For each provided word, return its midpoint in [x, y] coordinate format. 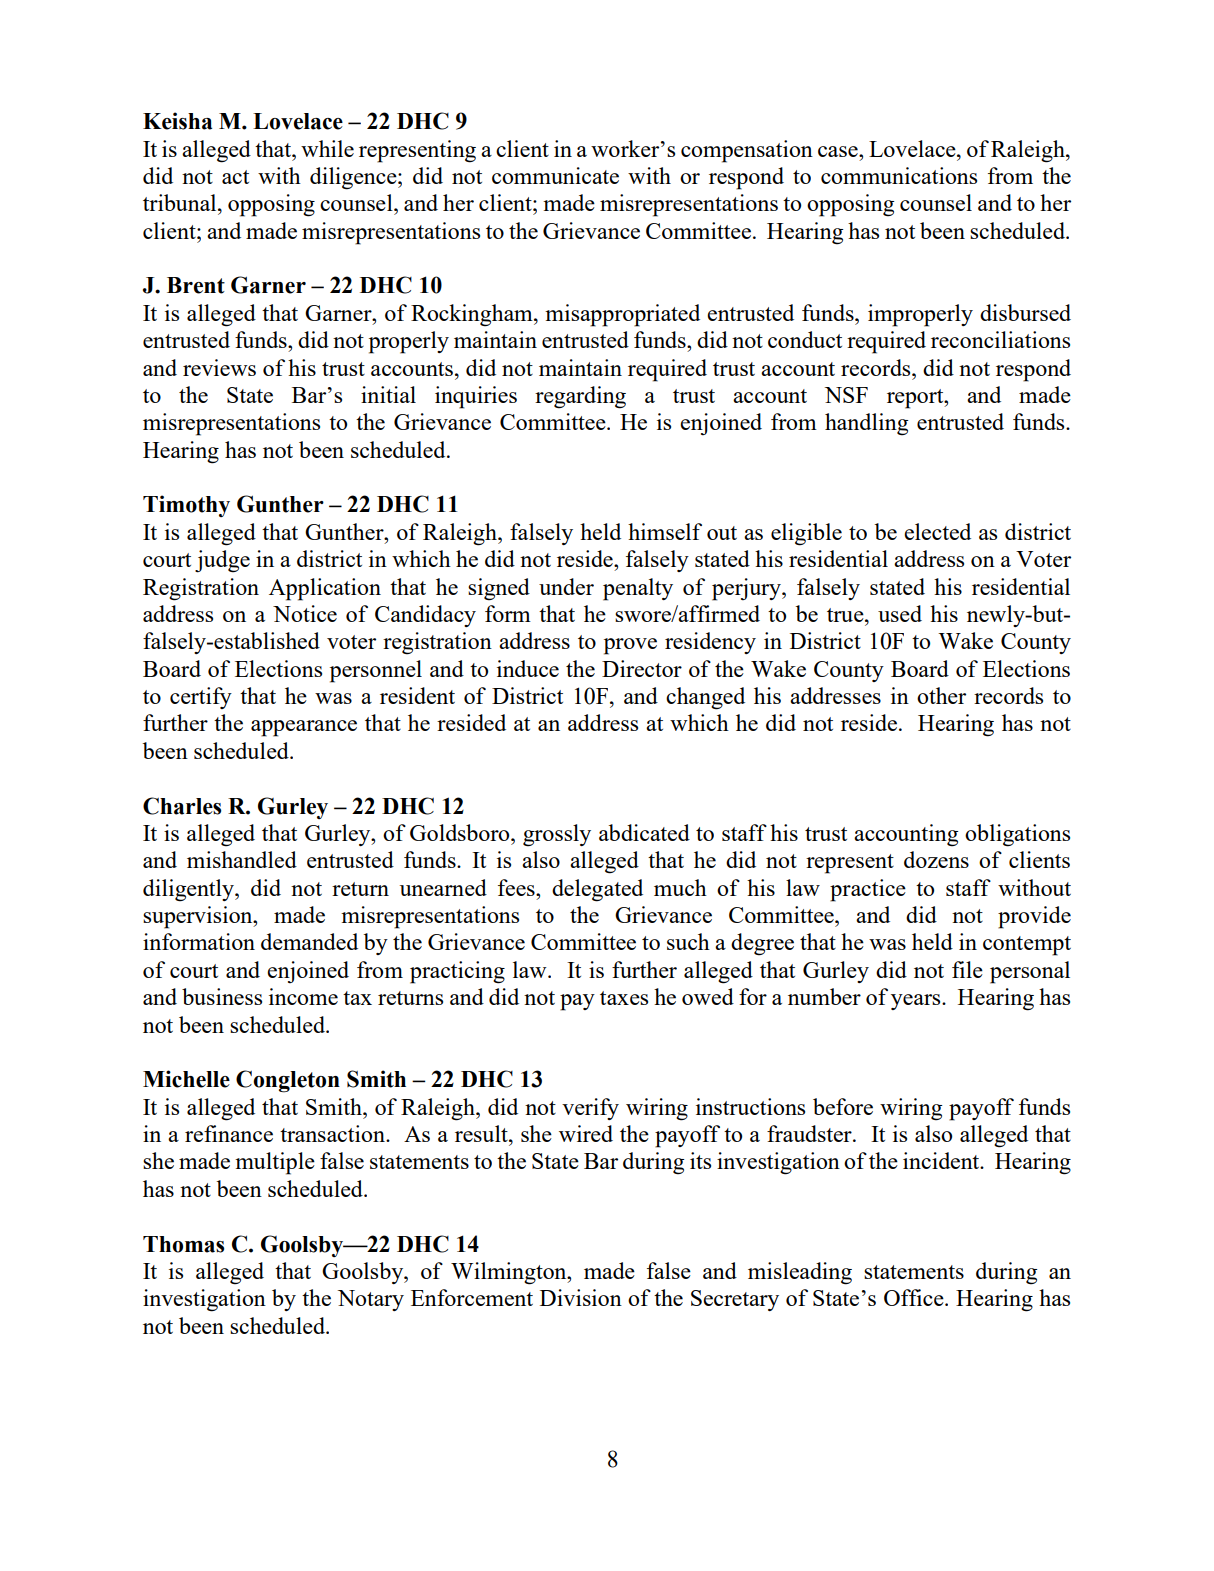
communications [899, 175]
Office [915, 1297]
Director [642, 668]
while [327, 148]
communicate [555, 175]
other [941, 695]
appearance [304, 728]
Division [581, 1297]
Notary [371, 1300]
